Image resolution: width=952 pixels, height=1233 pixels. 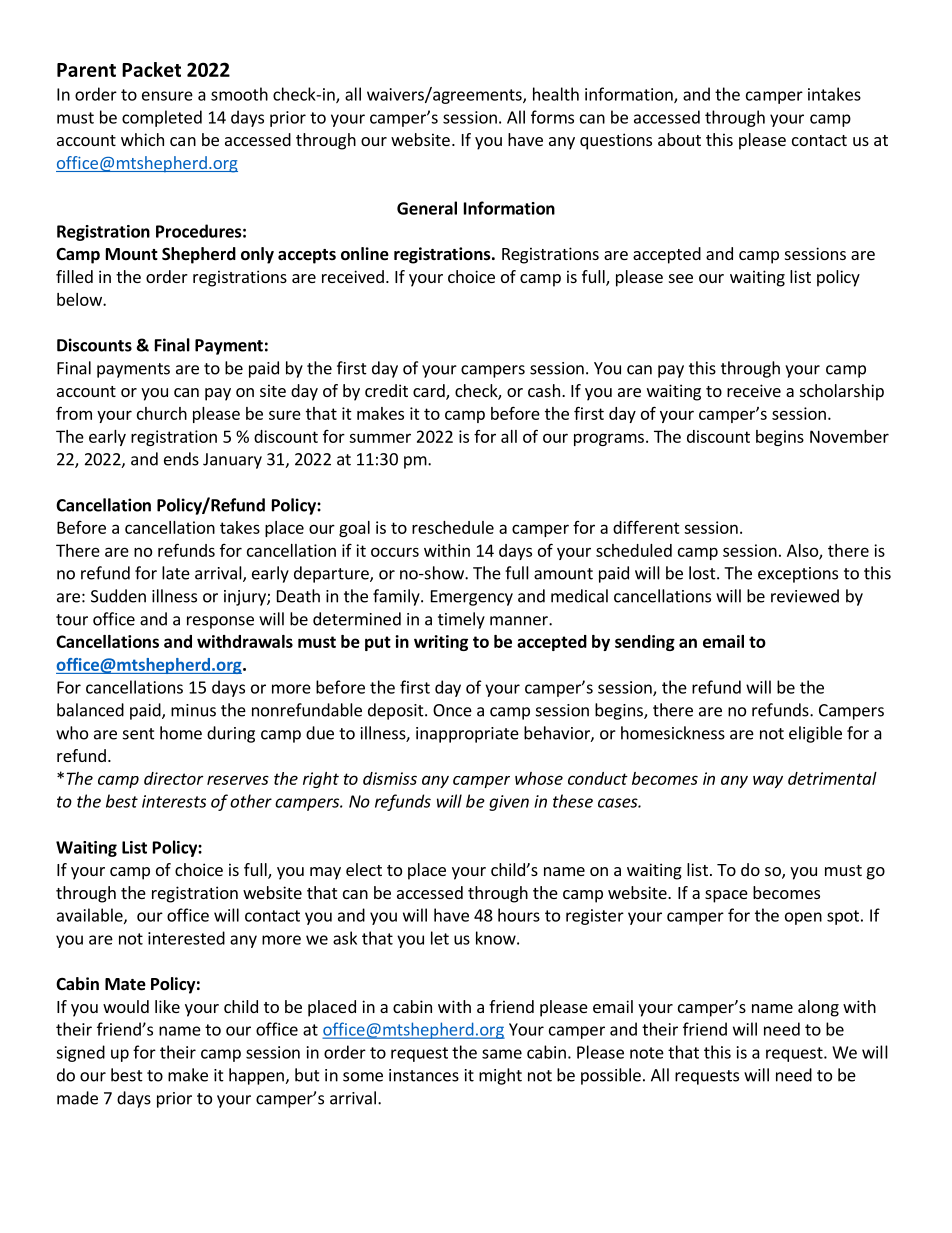 What do you see at coordinates (162, 118) in the document?
I see `completed` at bounding box center [162, 118].
